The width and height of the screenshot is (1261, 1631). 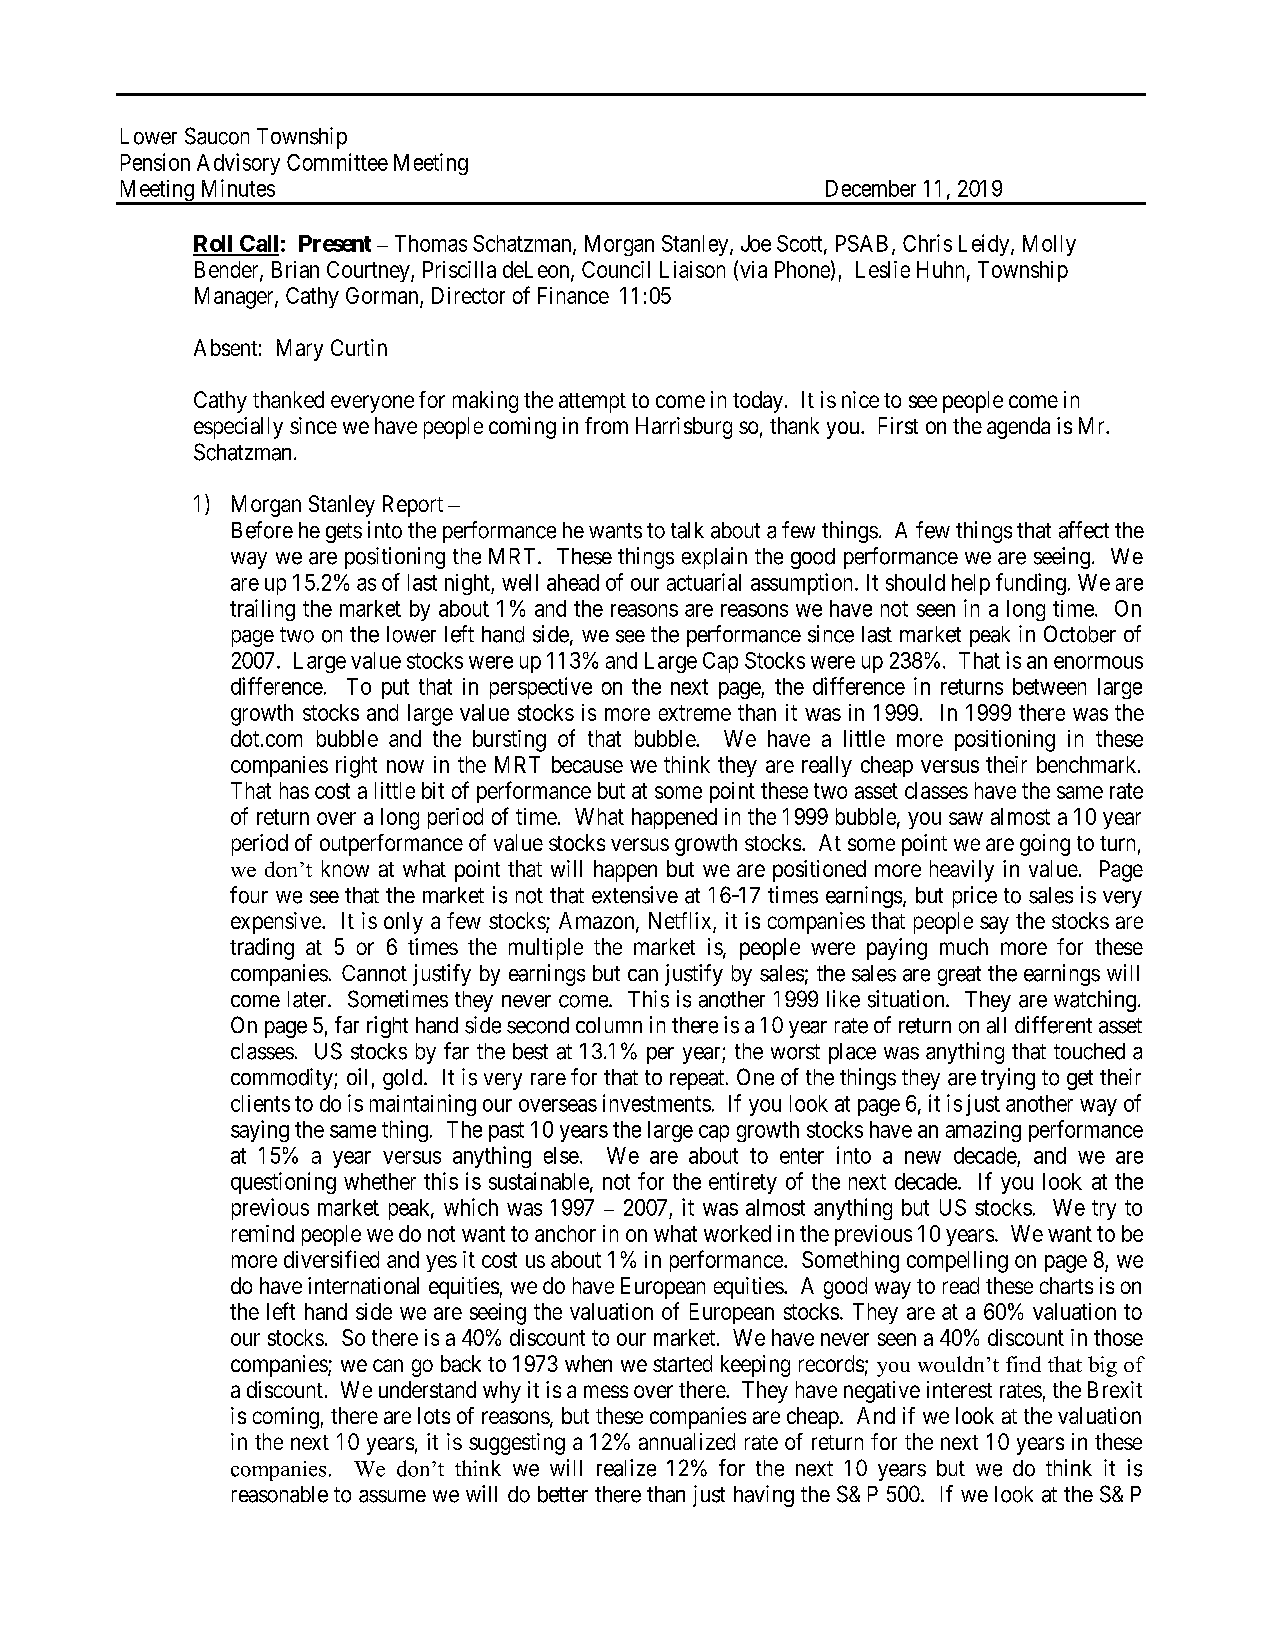 I want to click on realize, so click(x=626, y=1468).
